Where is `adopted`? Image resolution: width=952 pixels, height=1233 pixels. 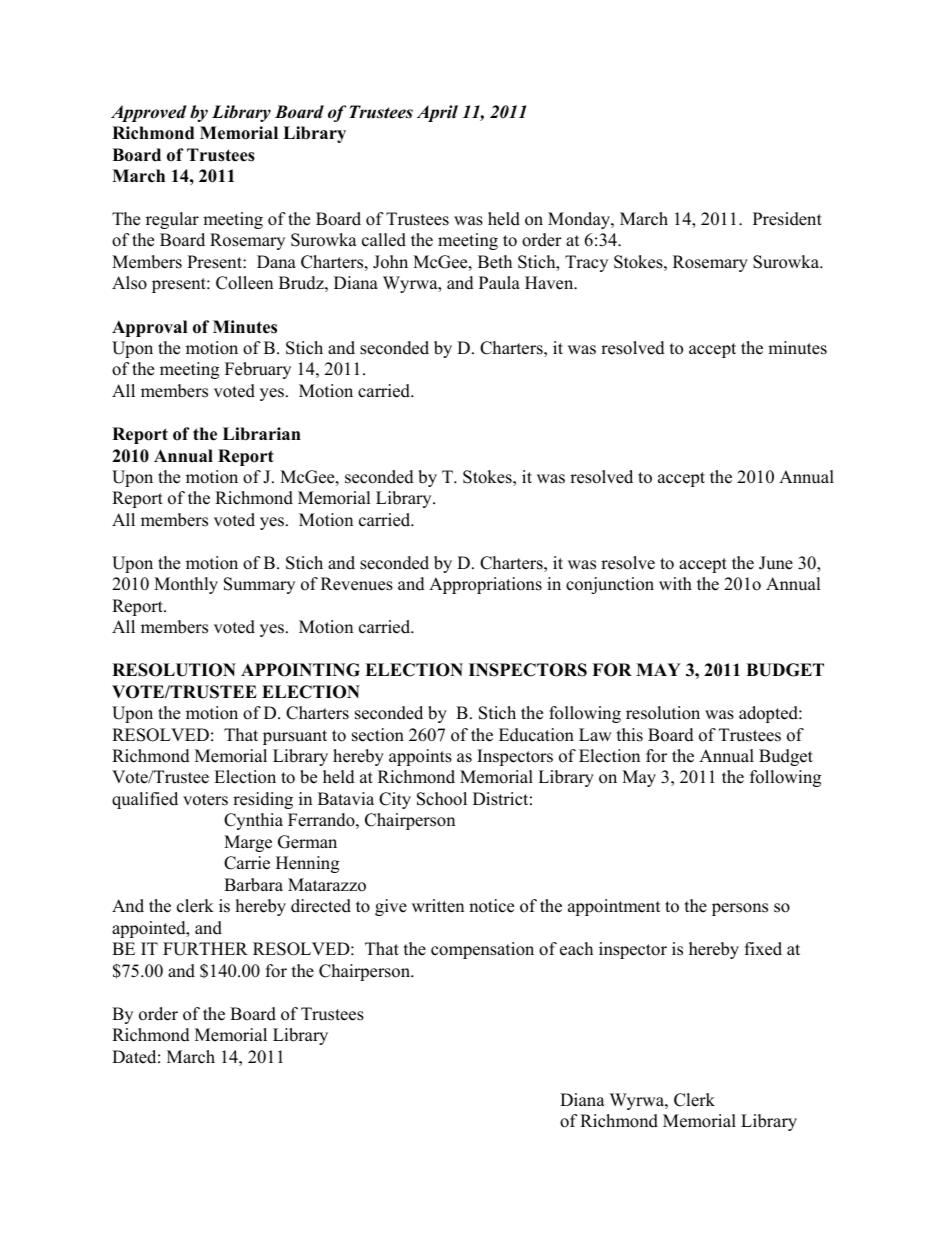
adopted is located at coordinates (769, 714).
